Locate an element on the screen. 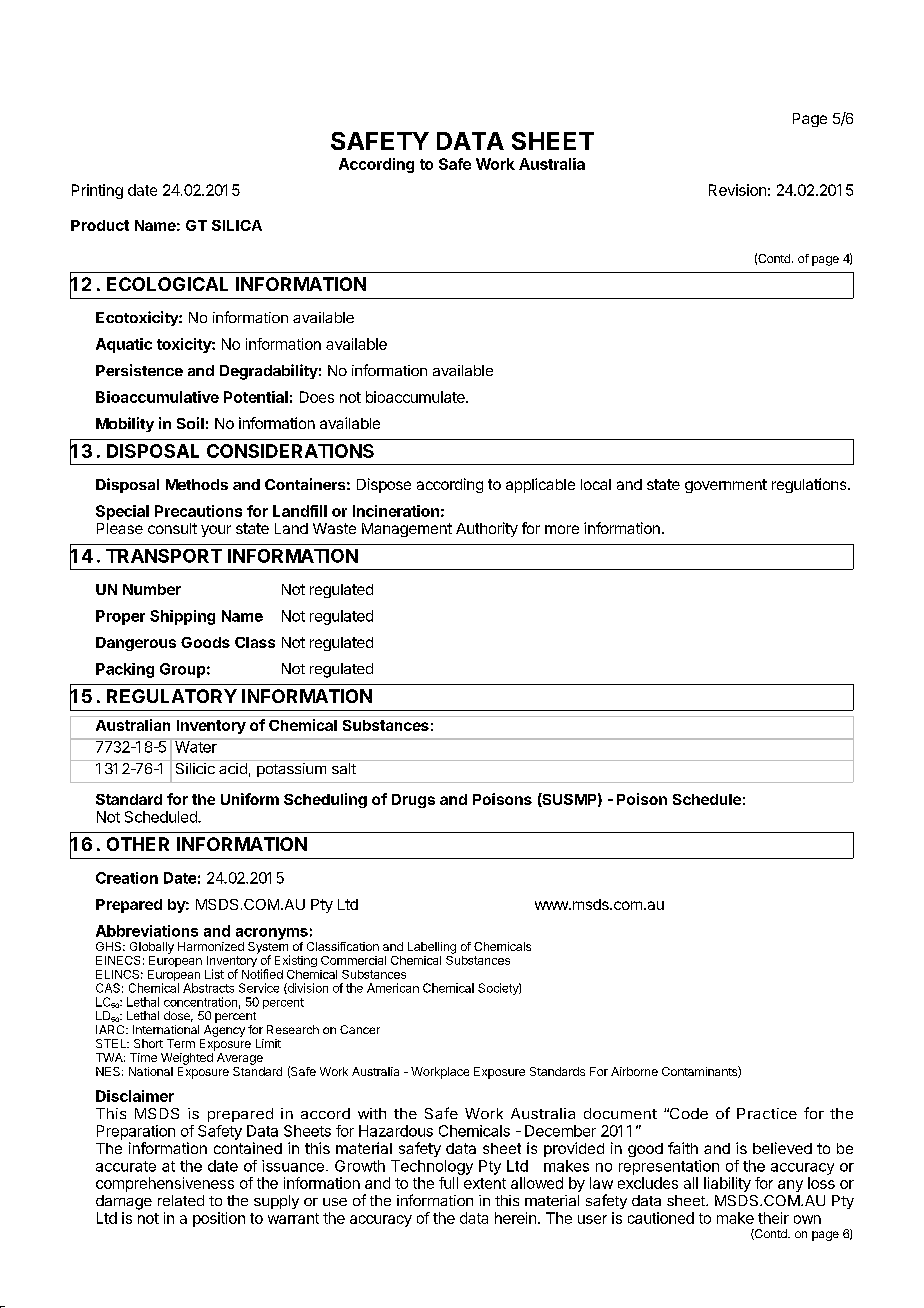 The height and width of the screenshot is (1308, 924). American is located at coordinates (393, 988).
